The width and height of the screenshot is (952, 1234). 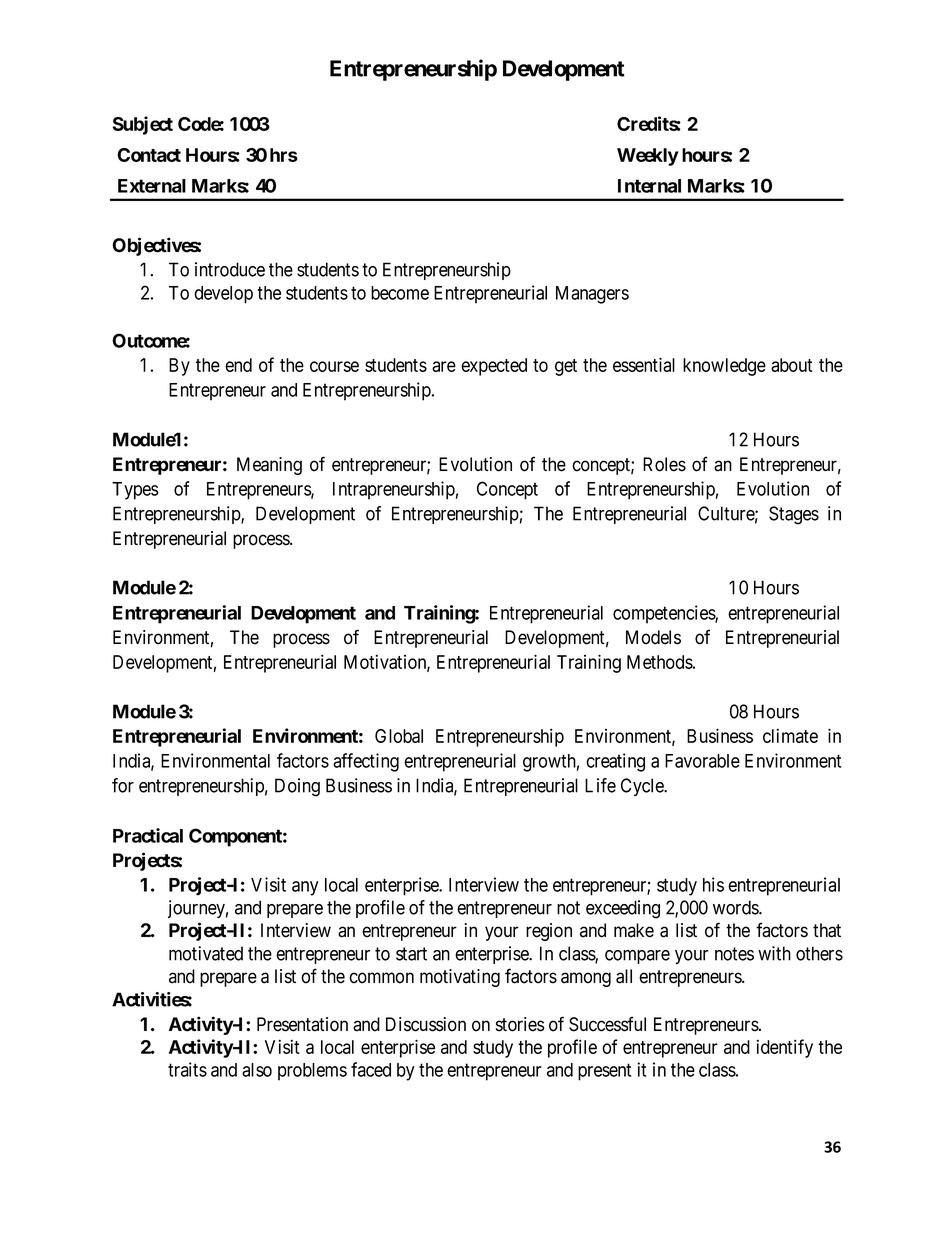 What do you see at coordinates (794, 515) in the screenshot?
I see `Stages` at bounding box center [794, 515].
